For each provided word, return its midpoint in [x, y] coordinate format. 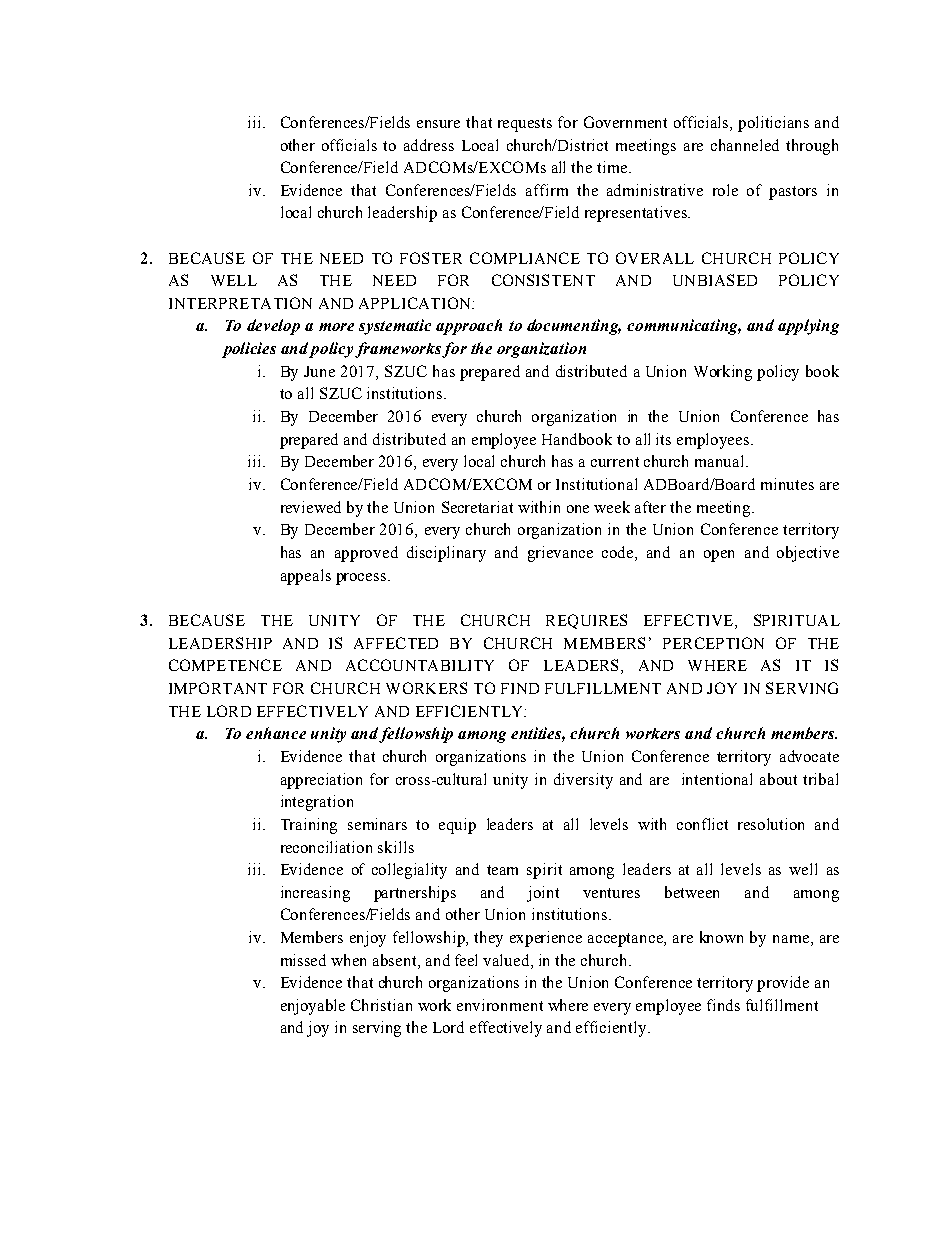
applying [808, 327]
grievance [560, 554]
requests [525, 125]
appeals [306, 577]
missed [303, 960]
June [319, 371]
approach [469, 327]
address [429, 145]
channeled [745, 145]
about [778, 779]
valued [507, 961]
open [719, 556]
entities [538, 734]
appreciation [321, 781]
